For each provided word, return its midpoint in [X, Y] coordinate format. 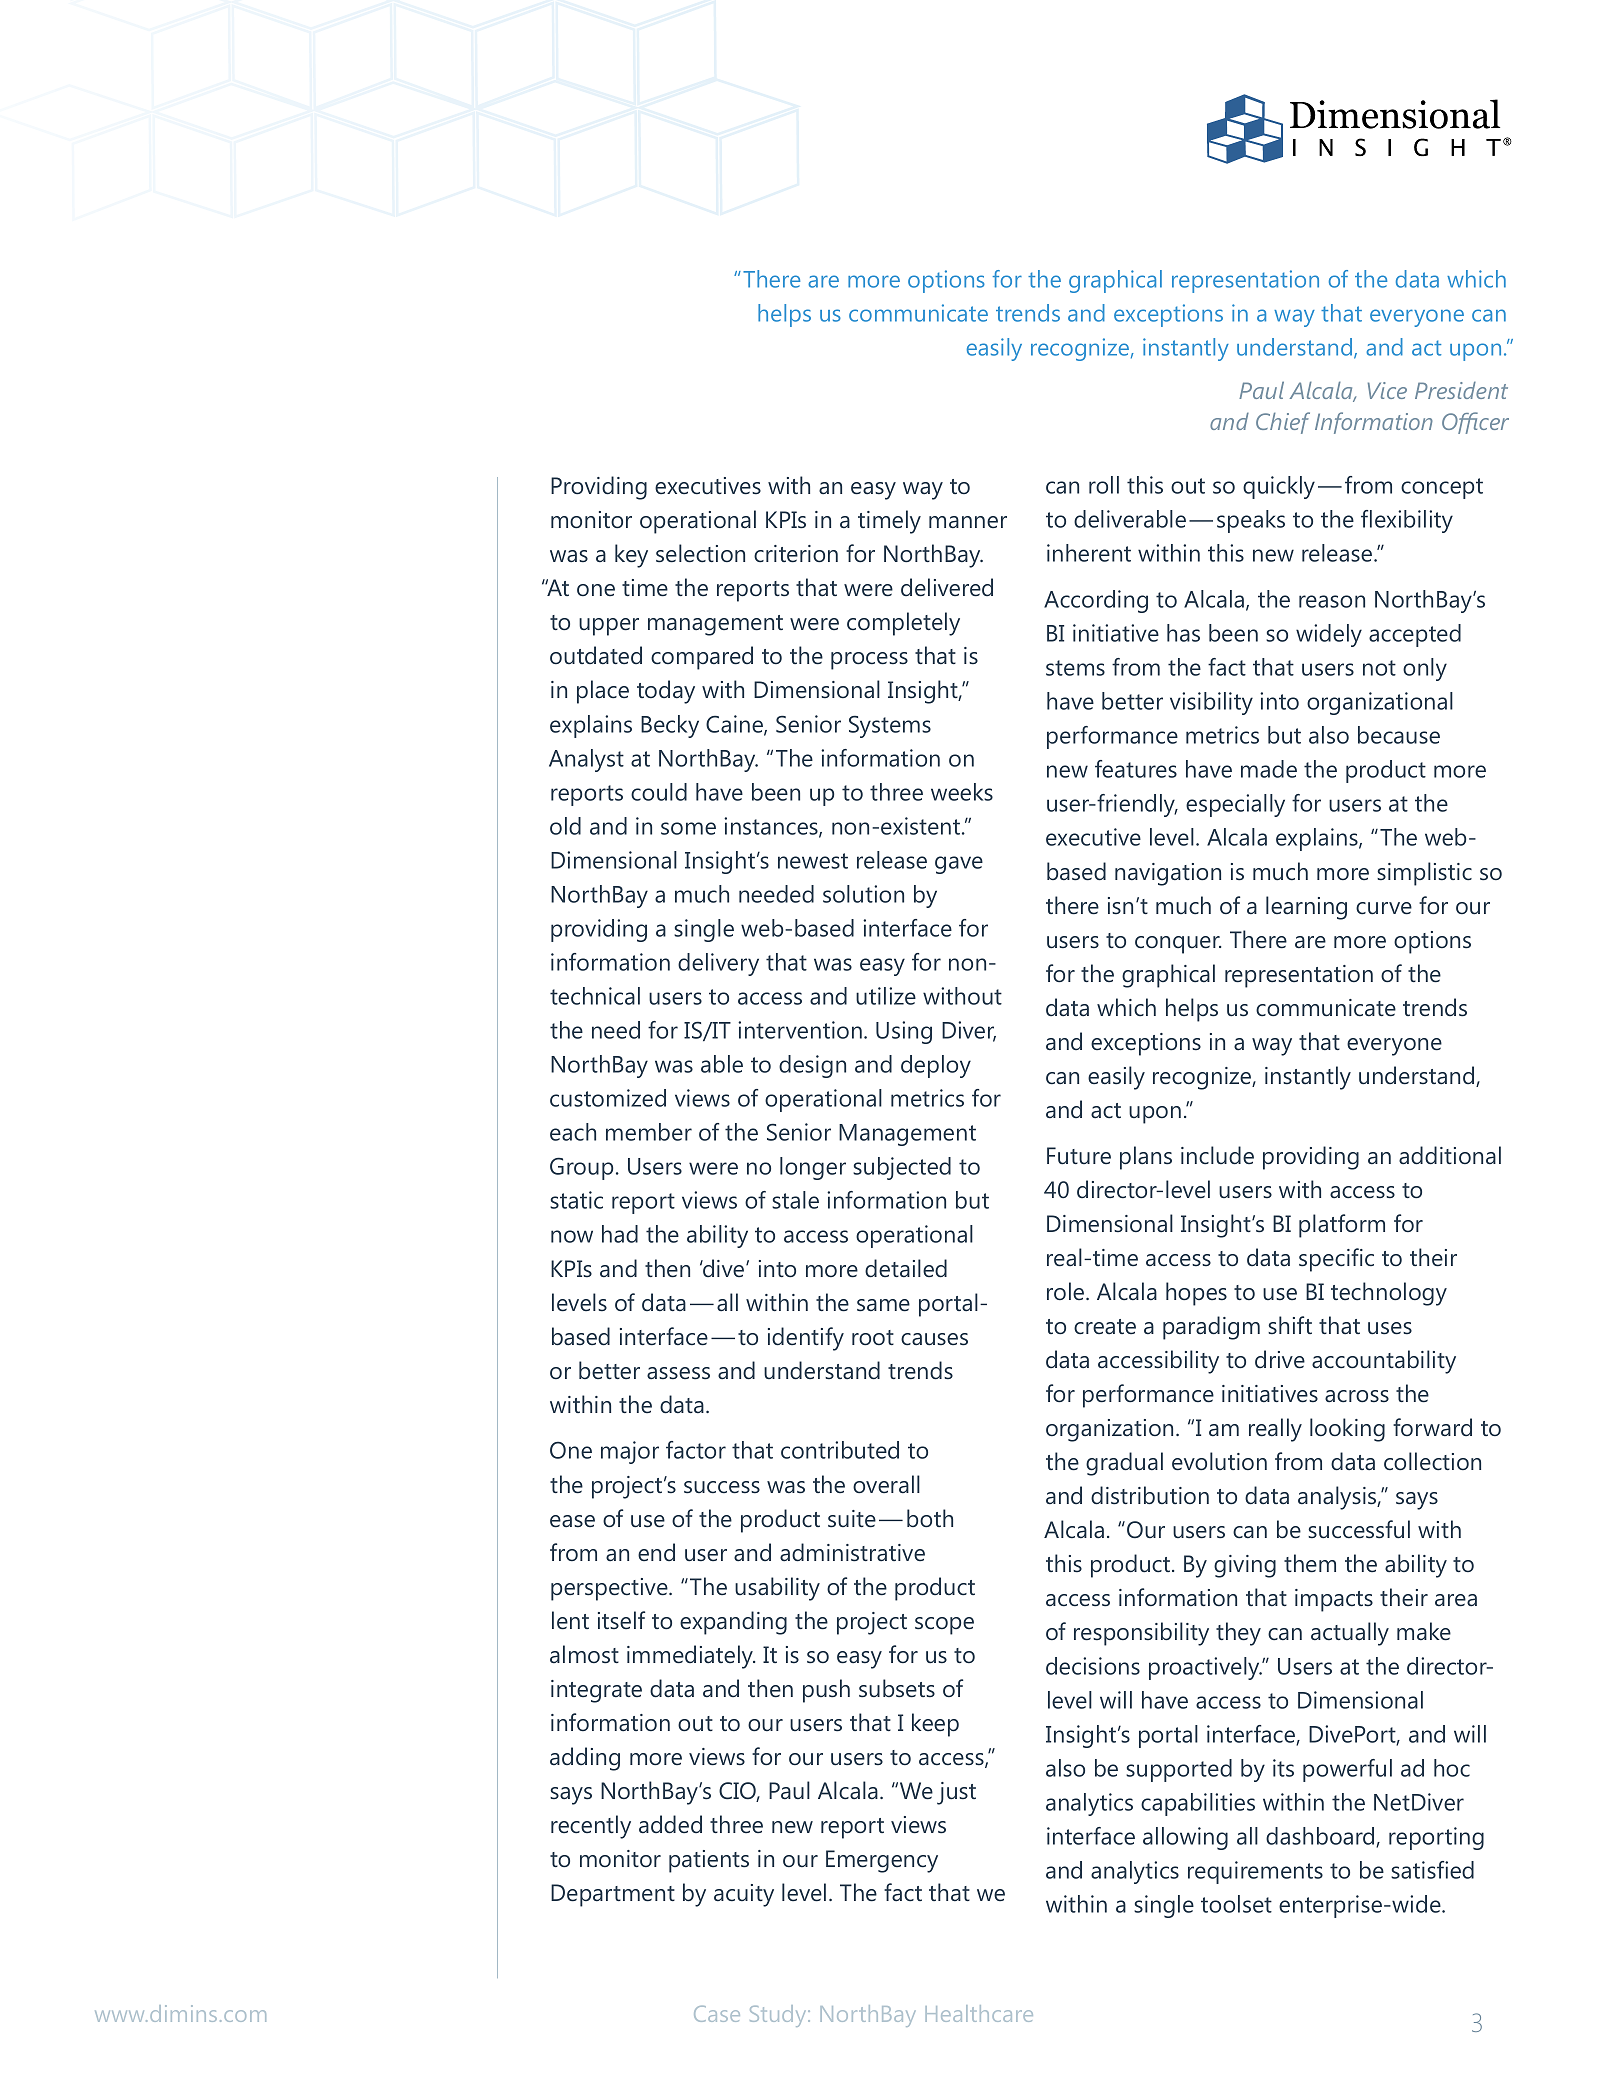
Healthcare [979, 2013]
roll [1104, 485]
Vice [1387, 390]
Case [717, 2014]
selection [700, 553]
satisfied [1432, 1870]
